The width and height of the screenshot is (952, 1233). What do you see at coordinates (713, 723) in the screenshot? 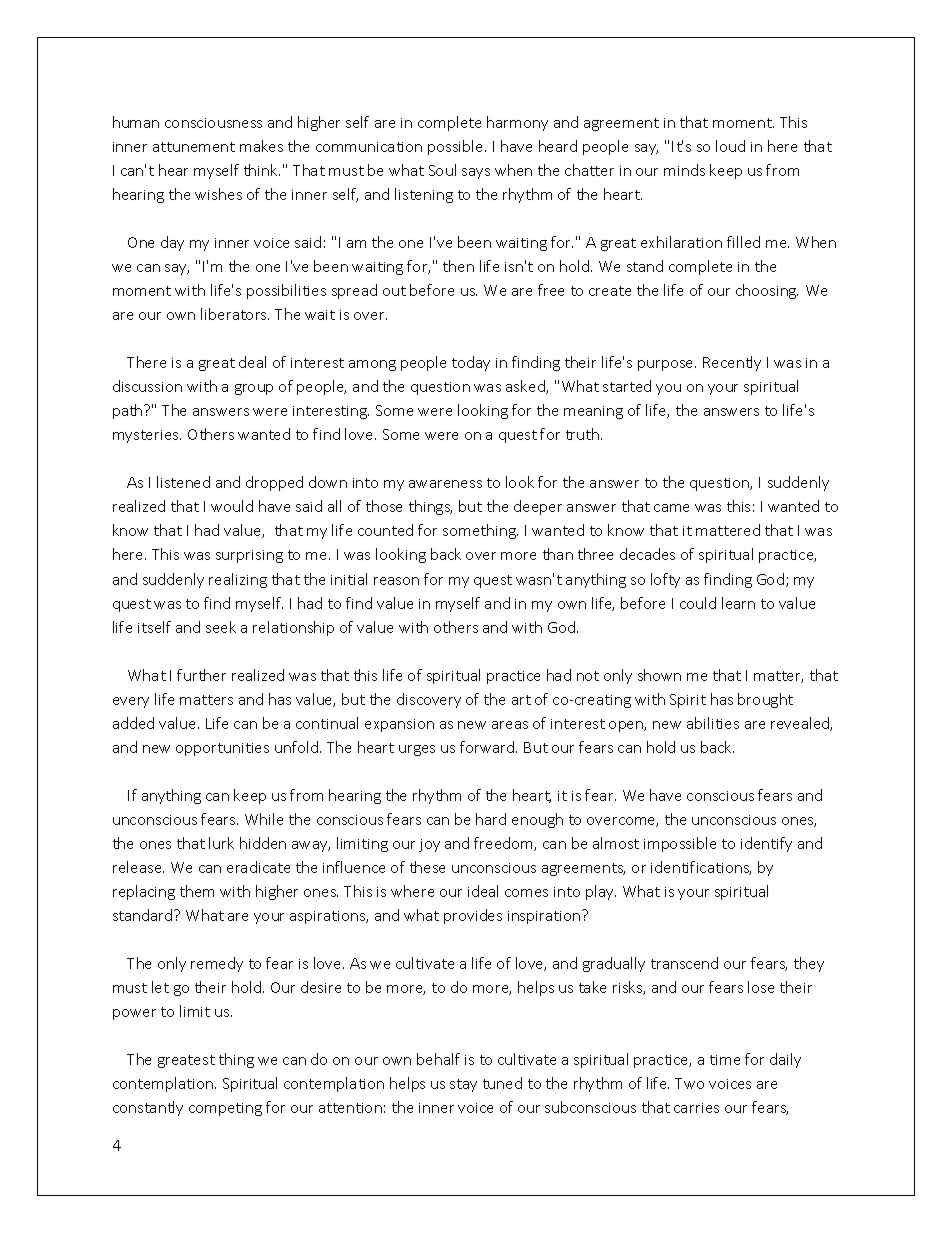
I see `abilities` at bounding box center [713, 723].
